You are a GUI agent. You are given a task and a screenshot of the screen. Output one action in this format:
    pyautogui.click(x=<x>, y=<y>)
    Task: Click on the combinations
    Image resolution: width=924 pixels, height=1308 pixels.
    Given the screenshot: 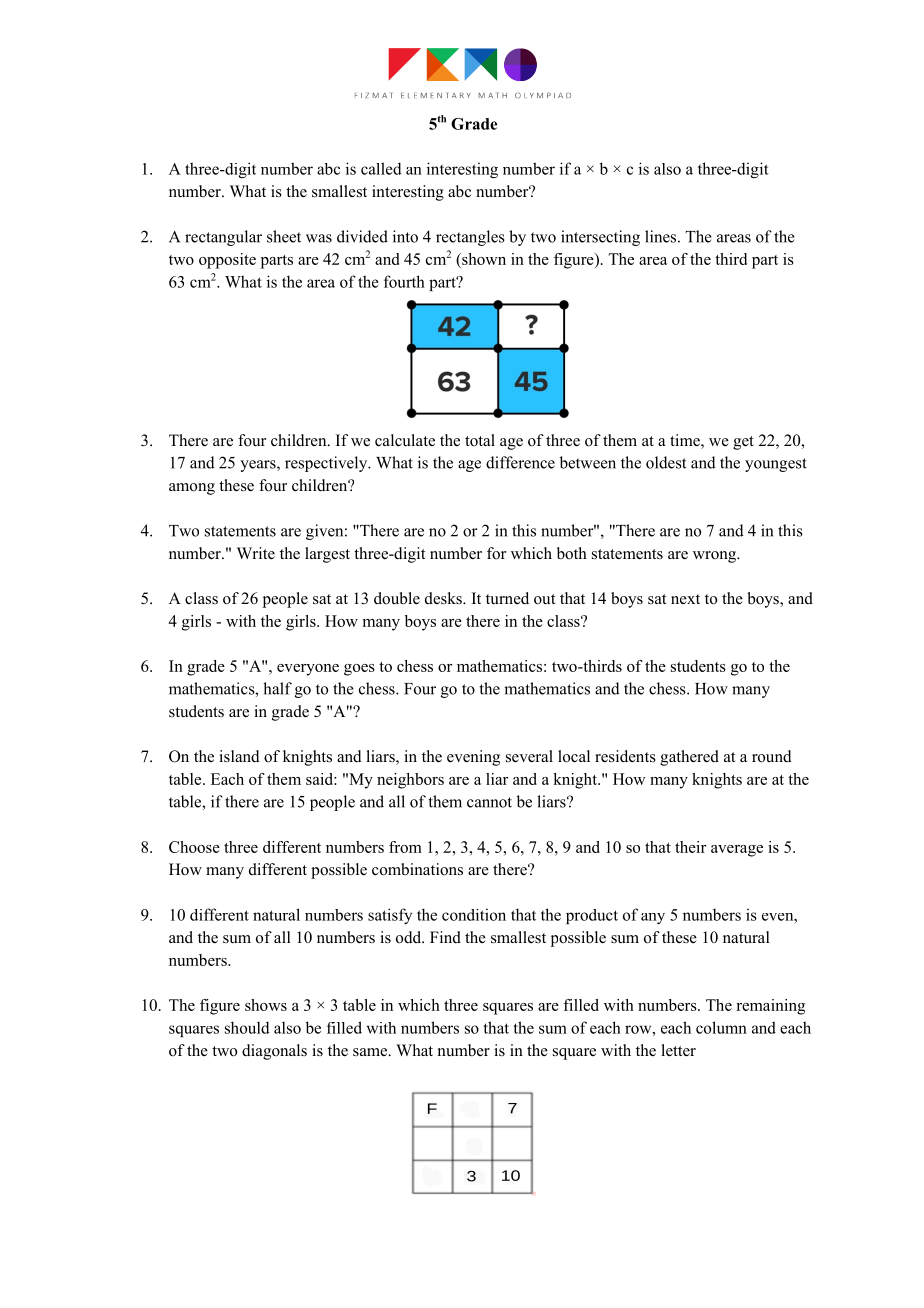 What is the action you would take?
    pyautogui.click(x=417, y=869)
